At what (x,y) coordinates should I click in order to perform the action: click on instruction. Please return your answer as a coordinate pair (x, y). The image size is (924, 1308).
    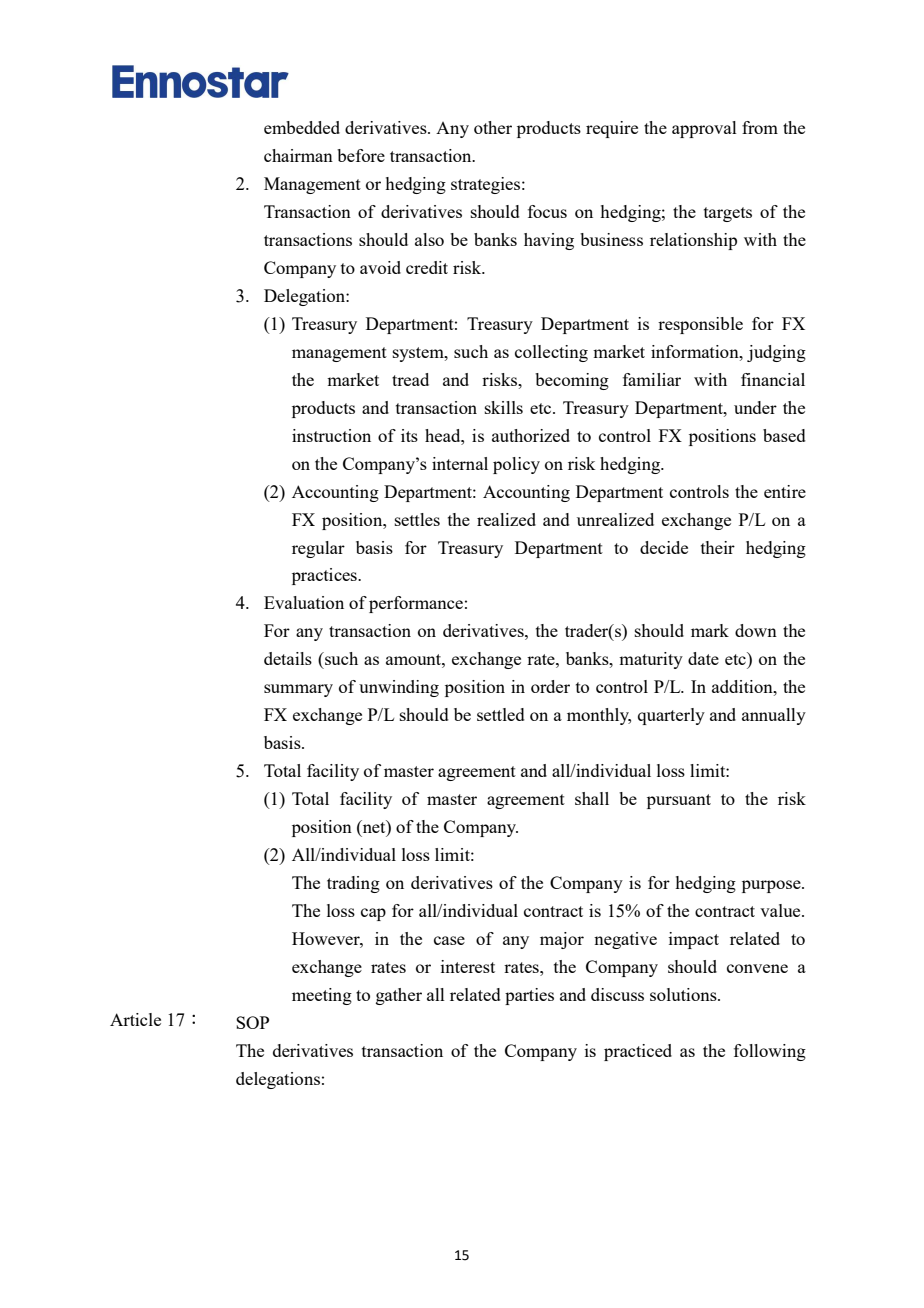
    Looking at the image, I should click on (331, 435).
